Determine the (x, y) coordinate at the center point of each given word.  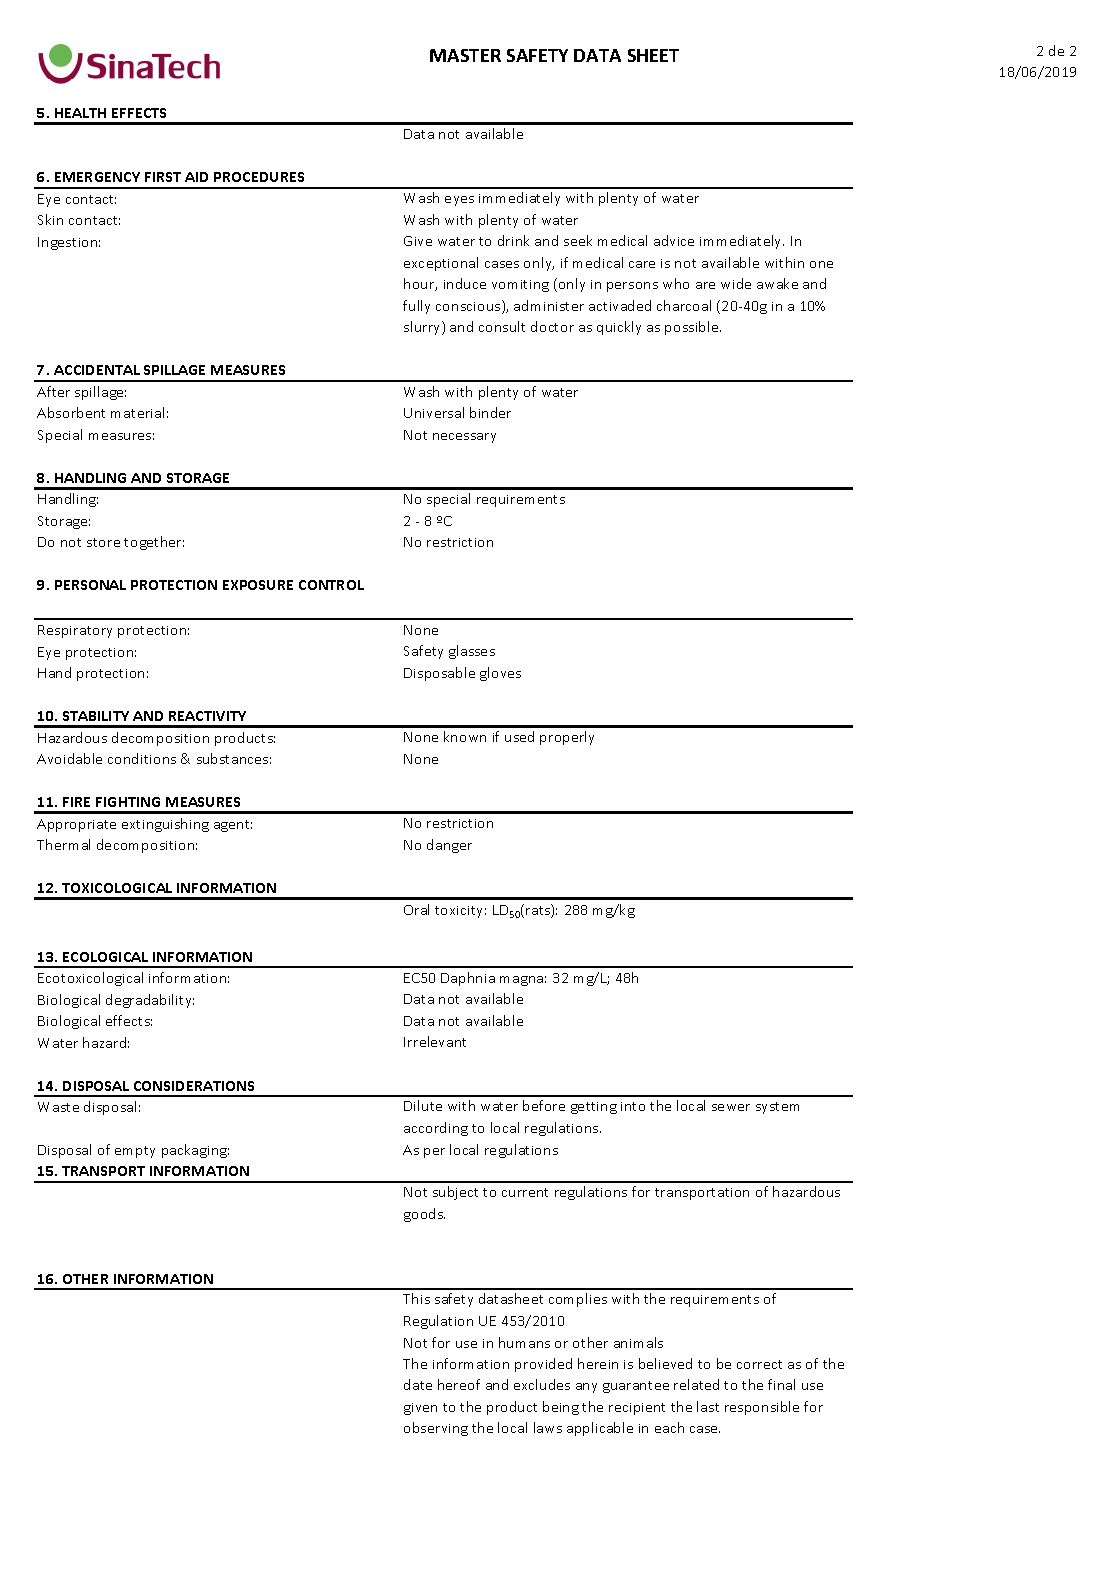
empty (135, 1152)
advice (674, 240)
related (696, 1384)
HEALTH (80, 113)
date (418, 1384)
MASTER (465, 55)
